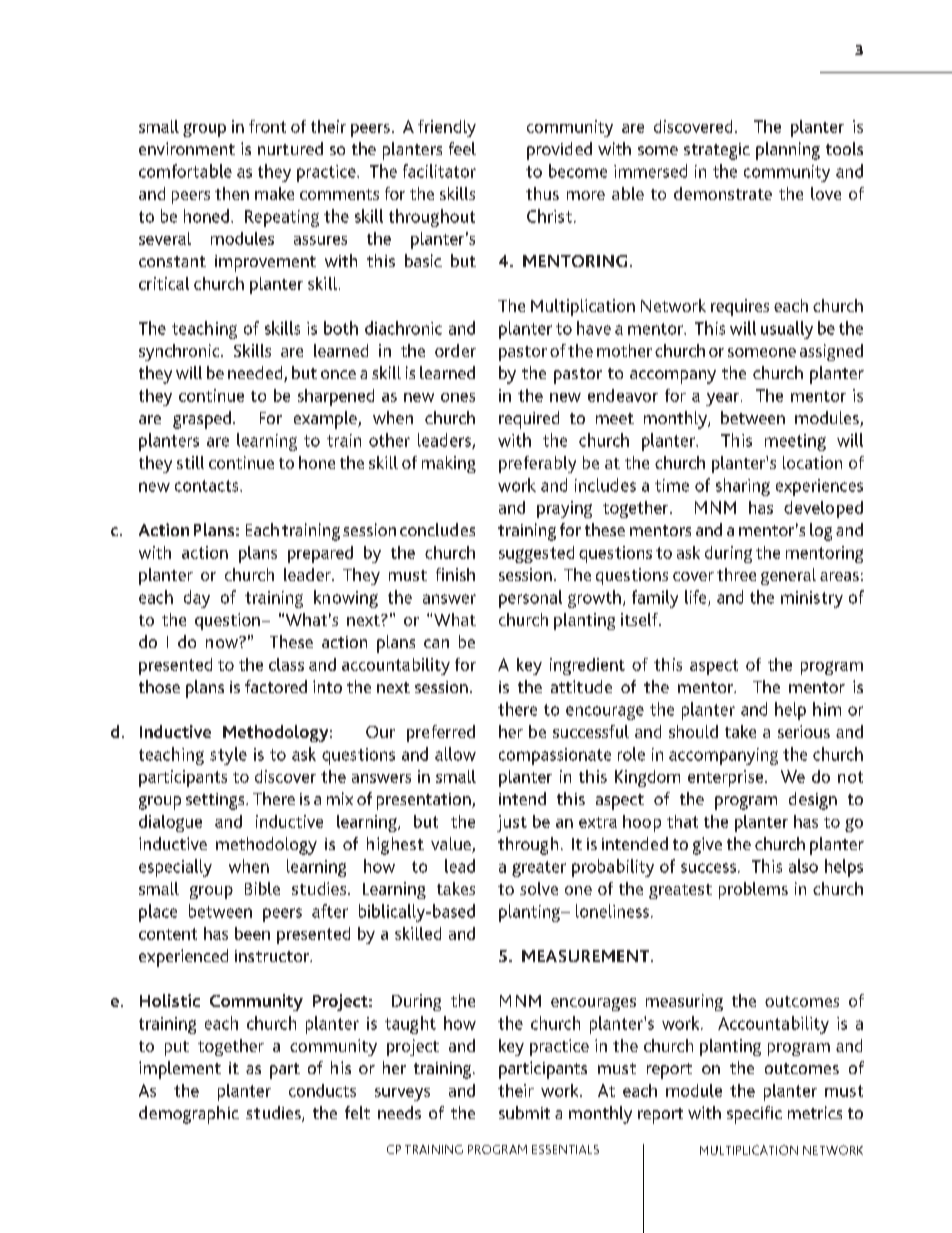 This document has height=1233, width=952. What do you see at coordinates (462, 148) in the document?
I see `feel` at bounding box center [462, 148].
